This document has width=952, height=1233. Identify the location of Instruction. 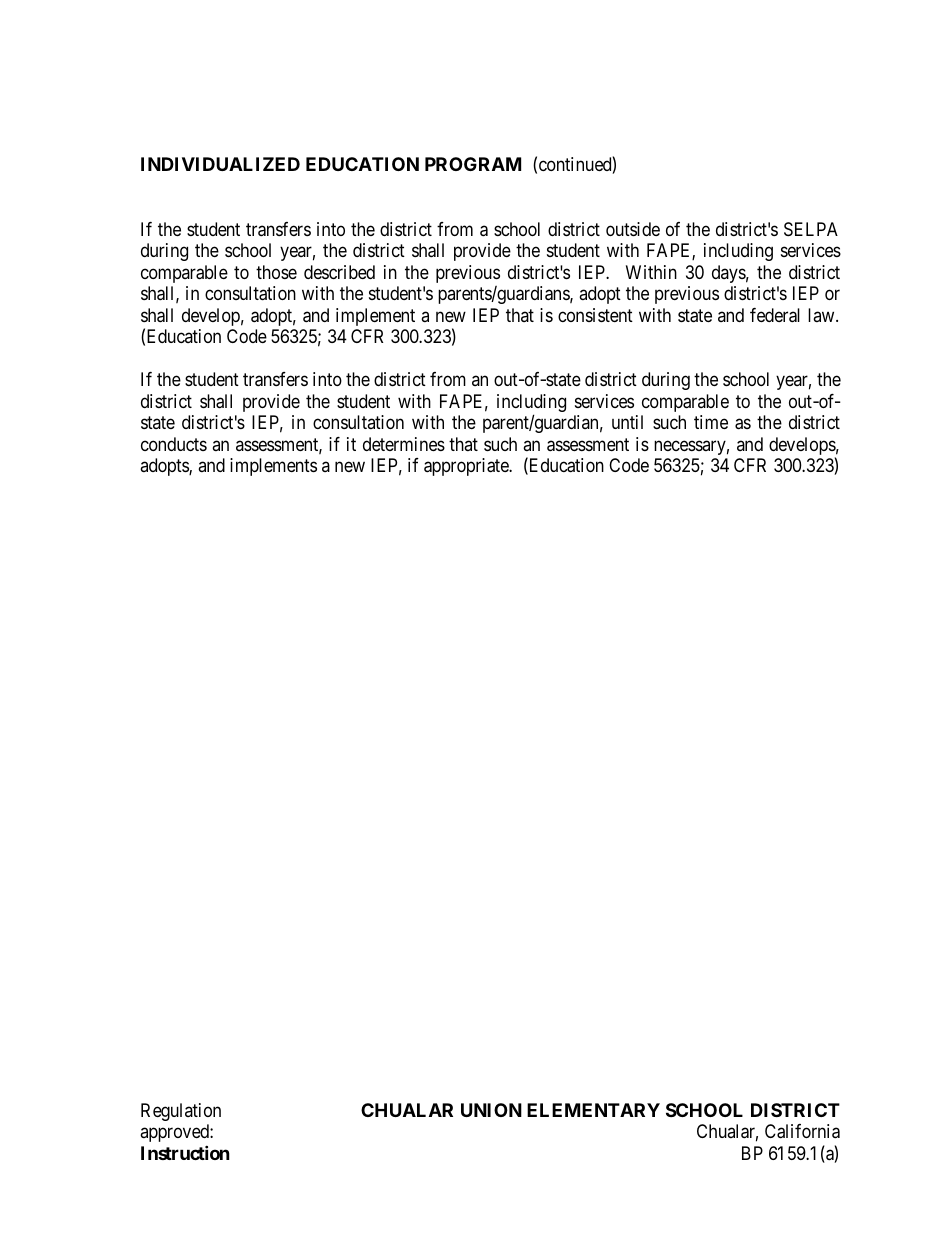
(185, 1152).
